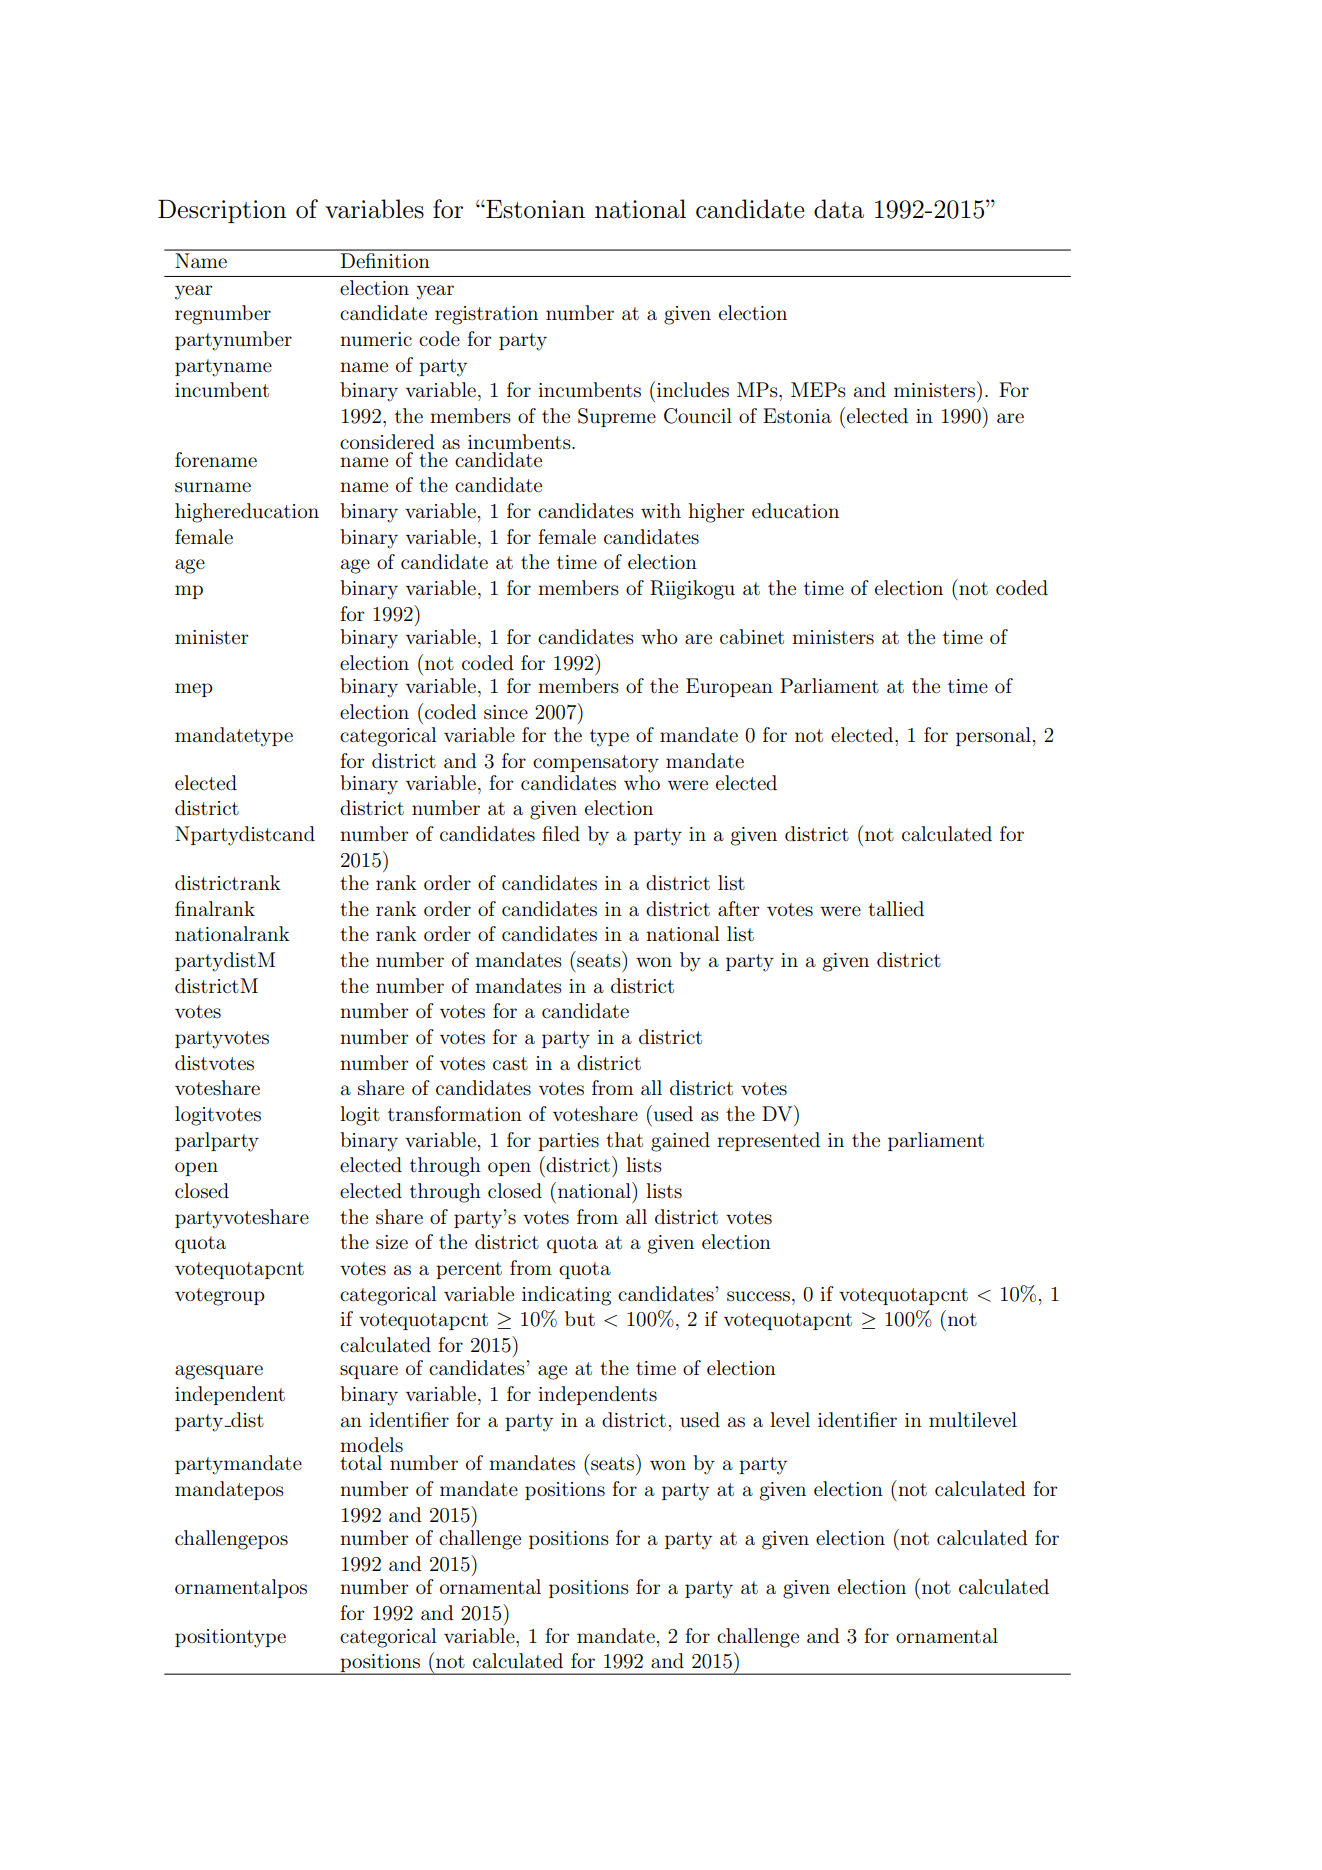 This screenshot has height=1870, width=1322. I want to click on data, so click(839, 209).
